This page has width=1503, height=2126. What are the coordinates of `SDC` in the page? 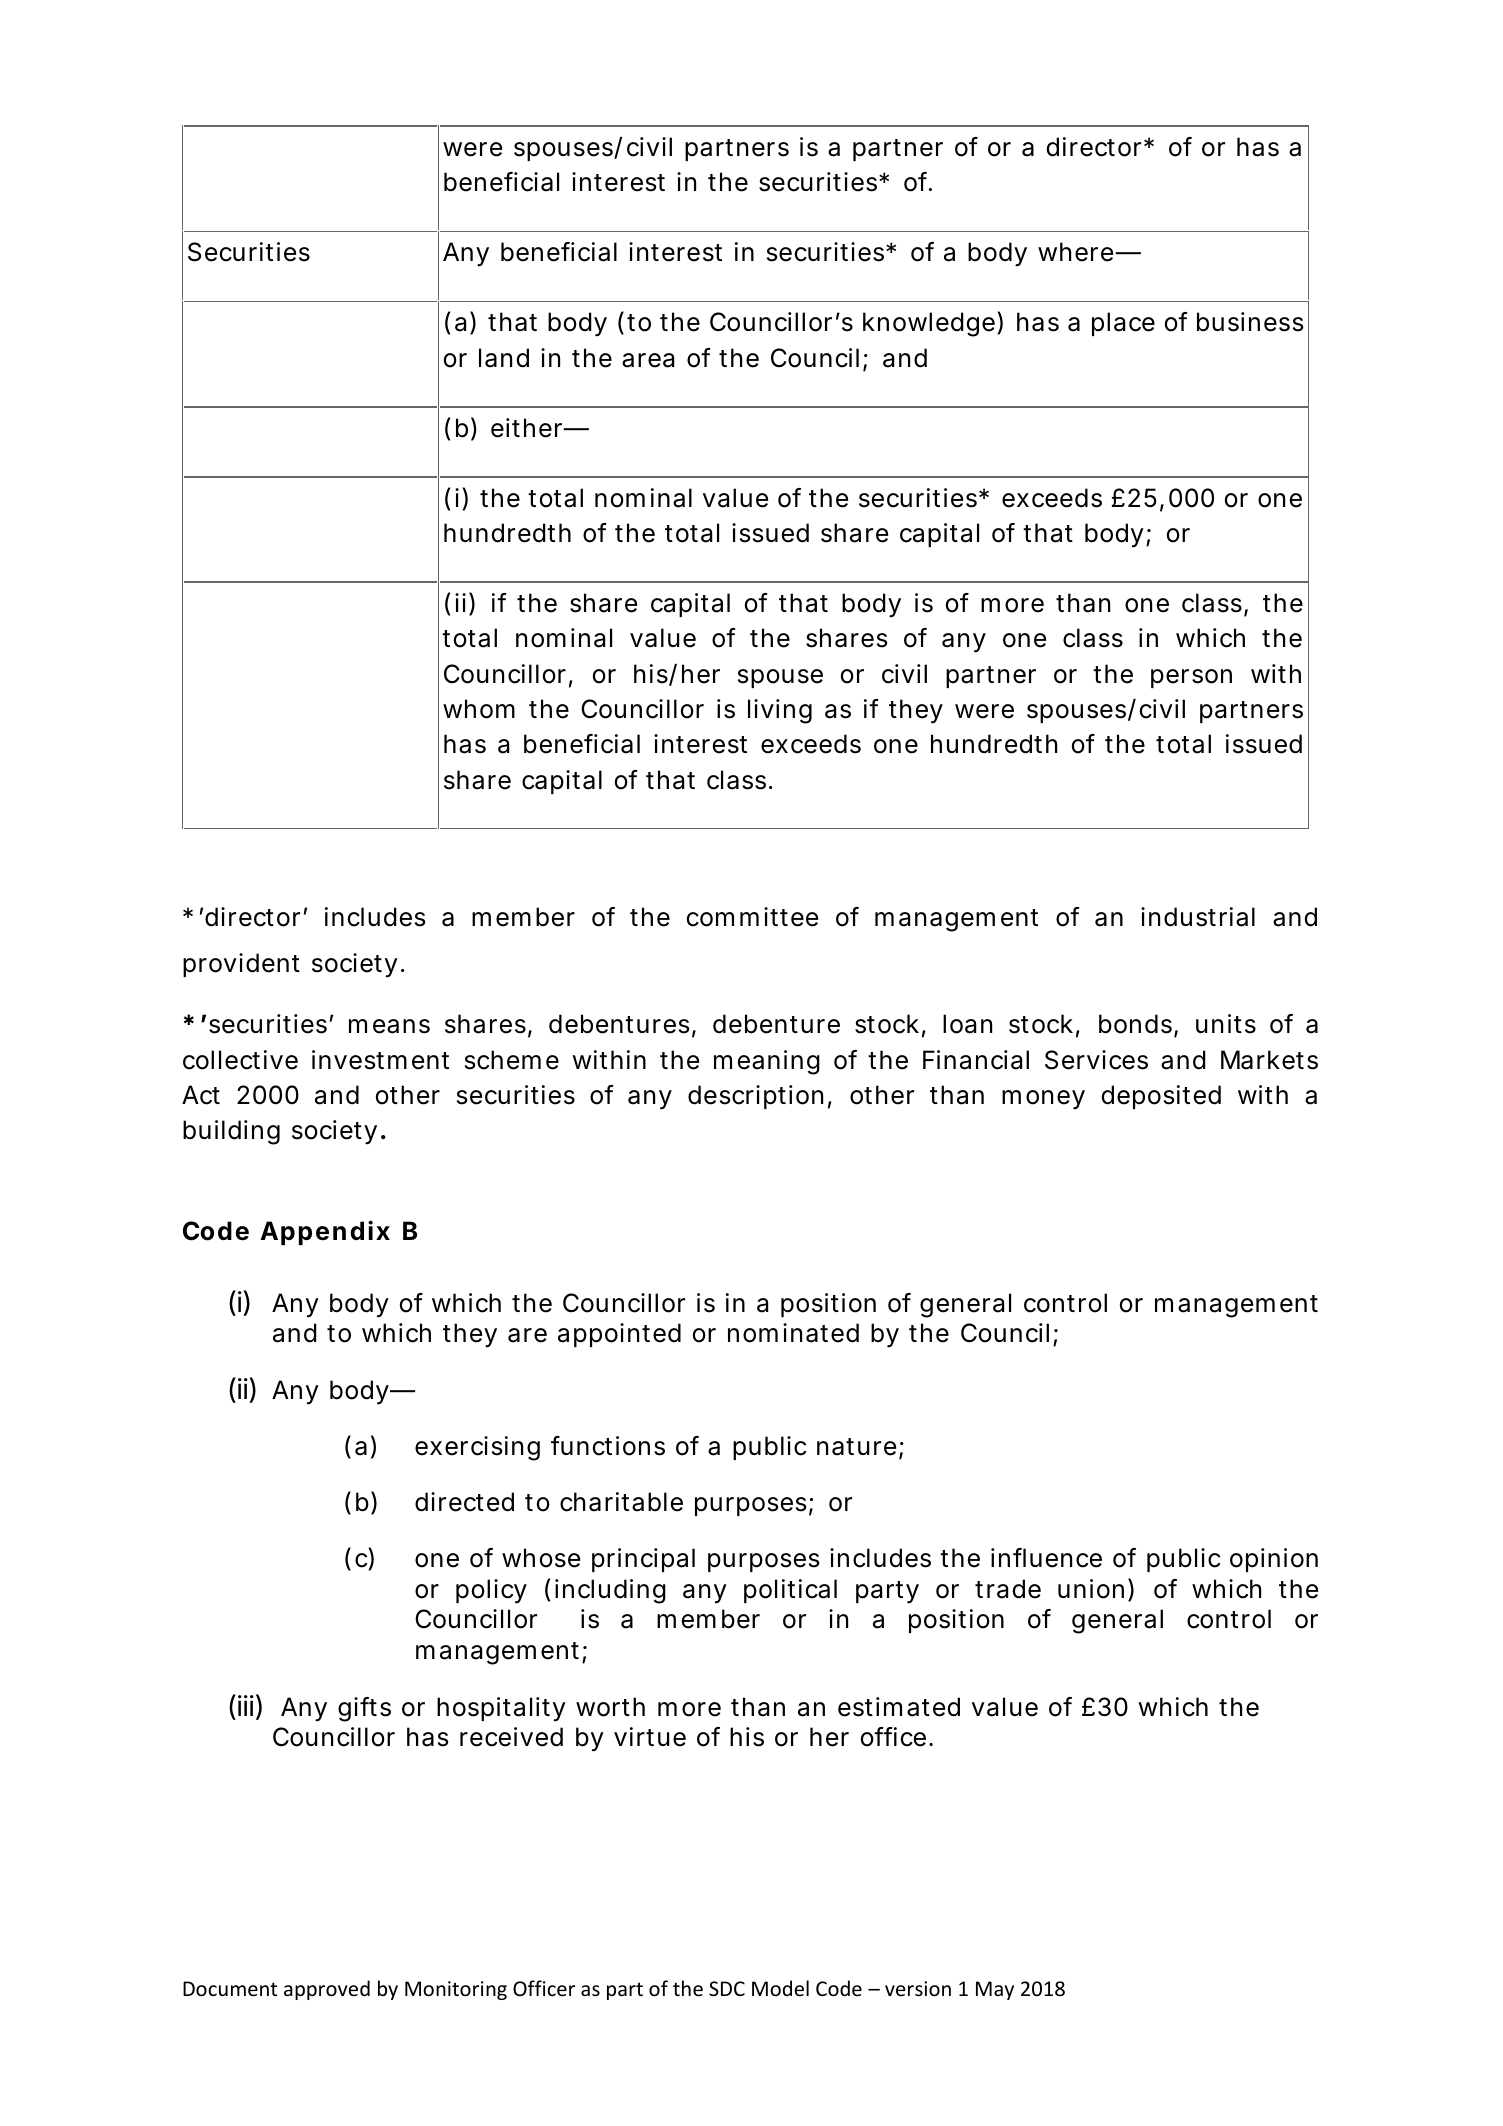 It's located at (727, 1989).
